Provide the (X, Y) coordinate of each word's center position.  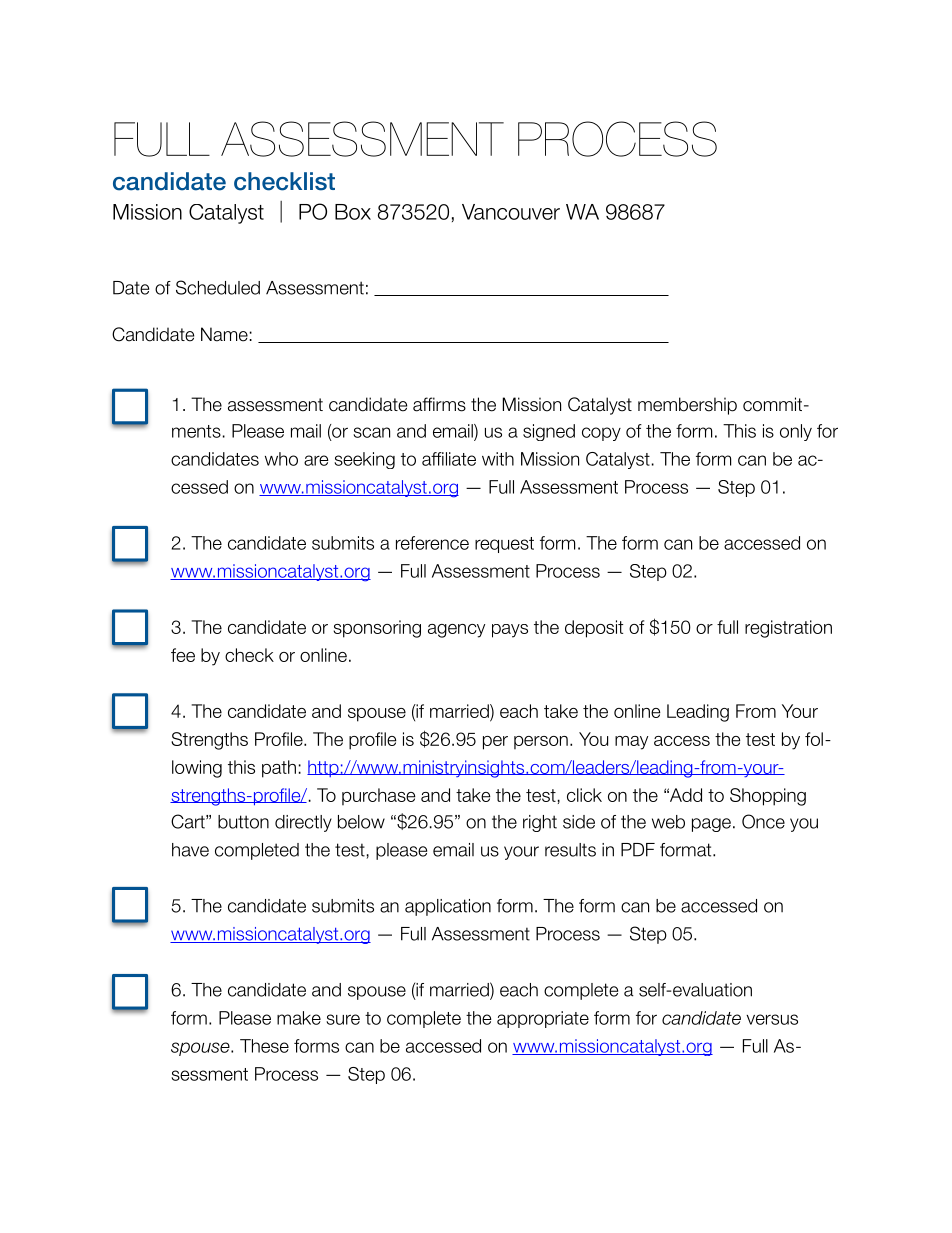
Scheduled (218, 287)
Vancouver (511, 212)
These (264, 1046)
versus (772, 1019)
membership (687, 406)
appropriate (543, 1019)
